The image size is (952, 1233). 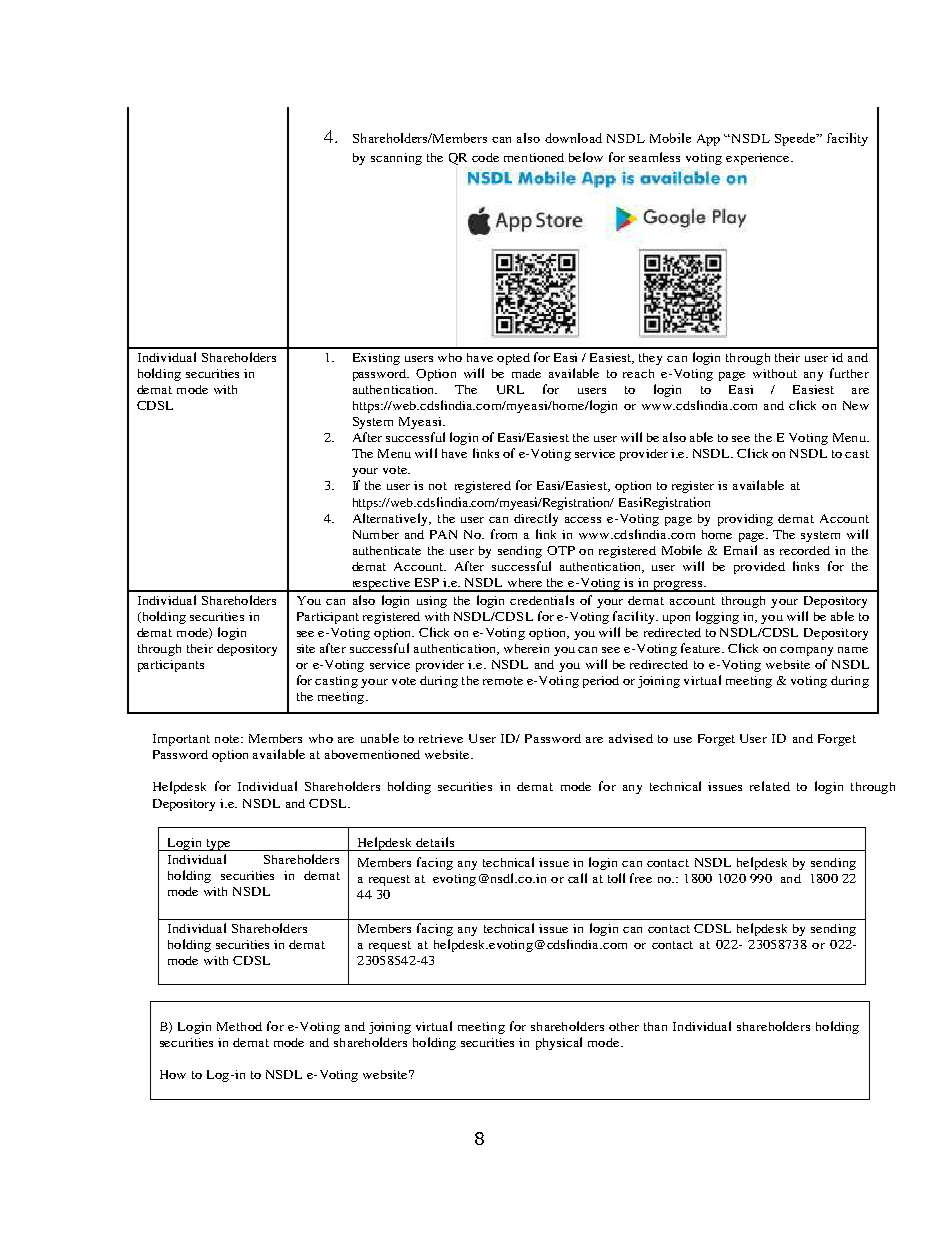 What do you see at coordinates (485, 157) in the document?
I see `code` at bounding box center [485, 157].
